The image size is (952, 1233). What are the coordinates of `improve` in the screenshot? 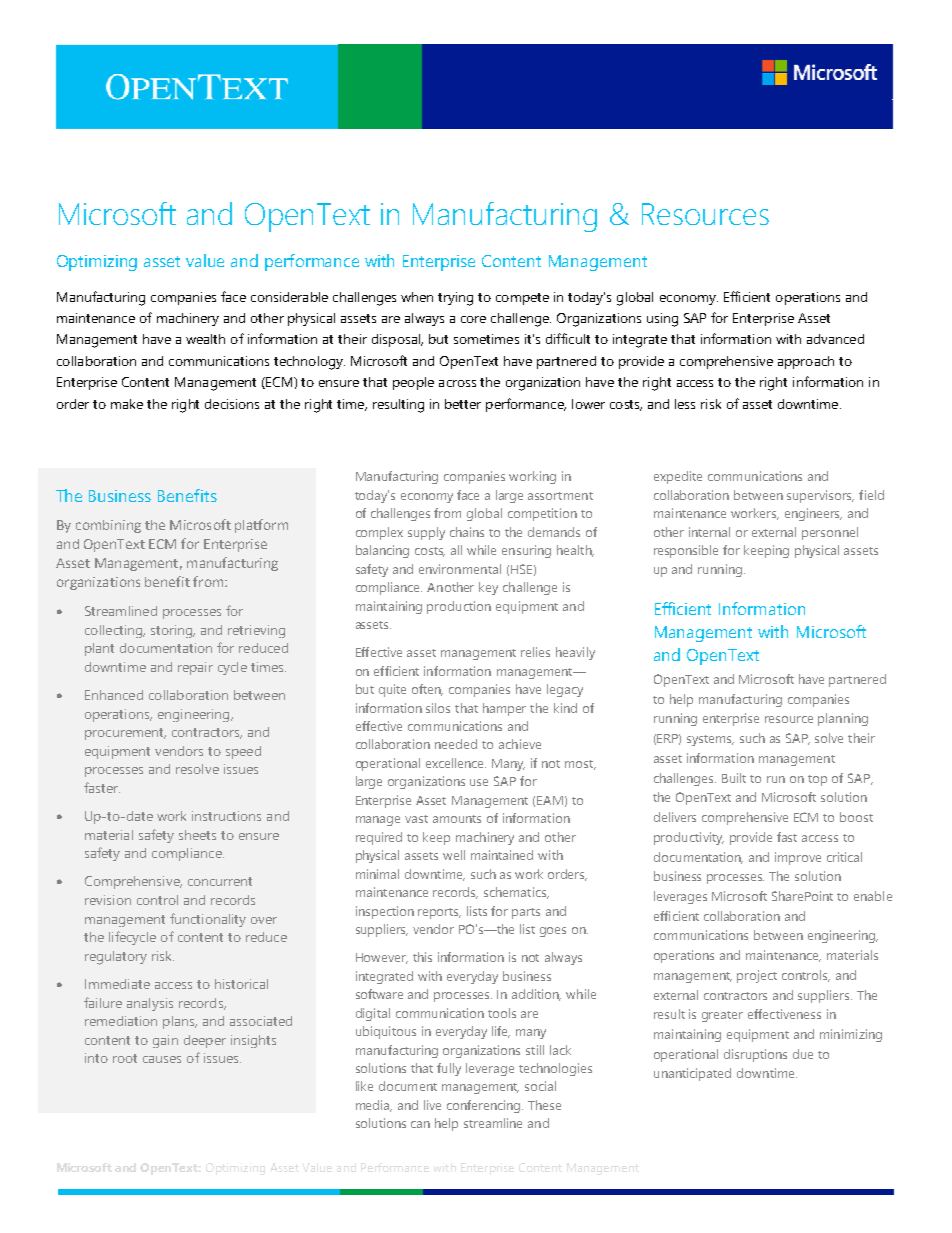 It's located at (798, 858).
